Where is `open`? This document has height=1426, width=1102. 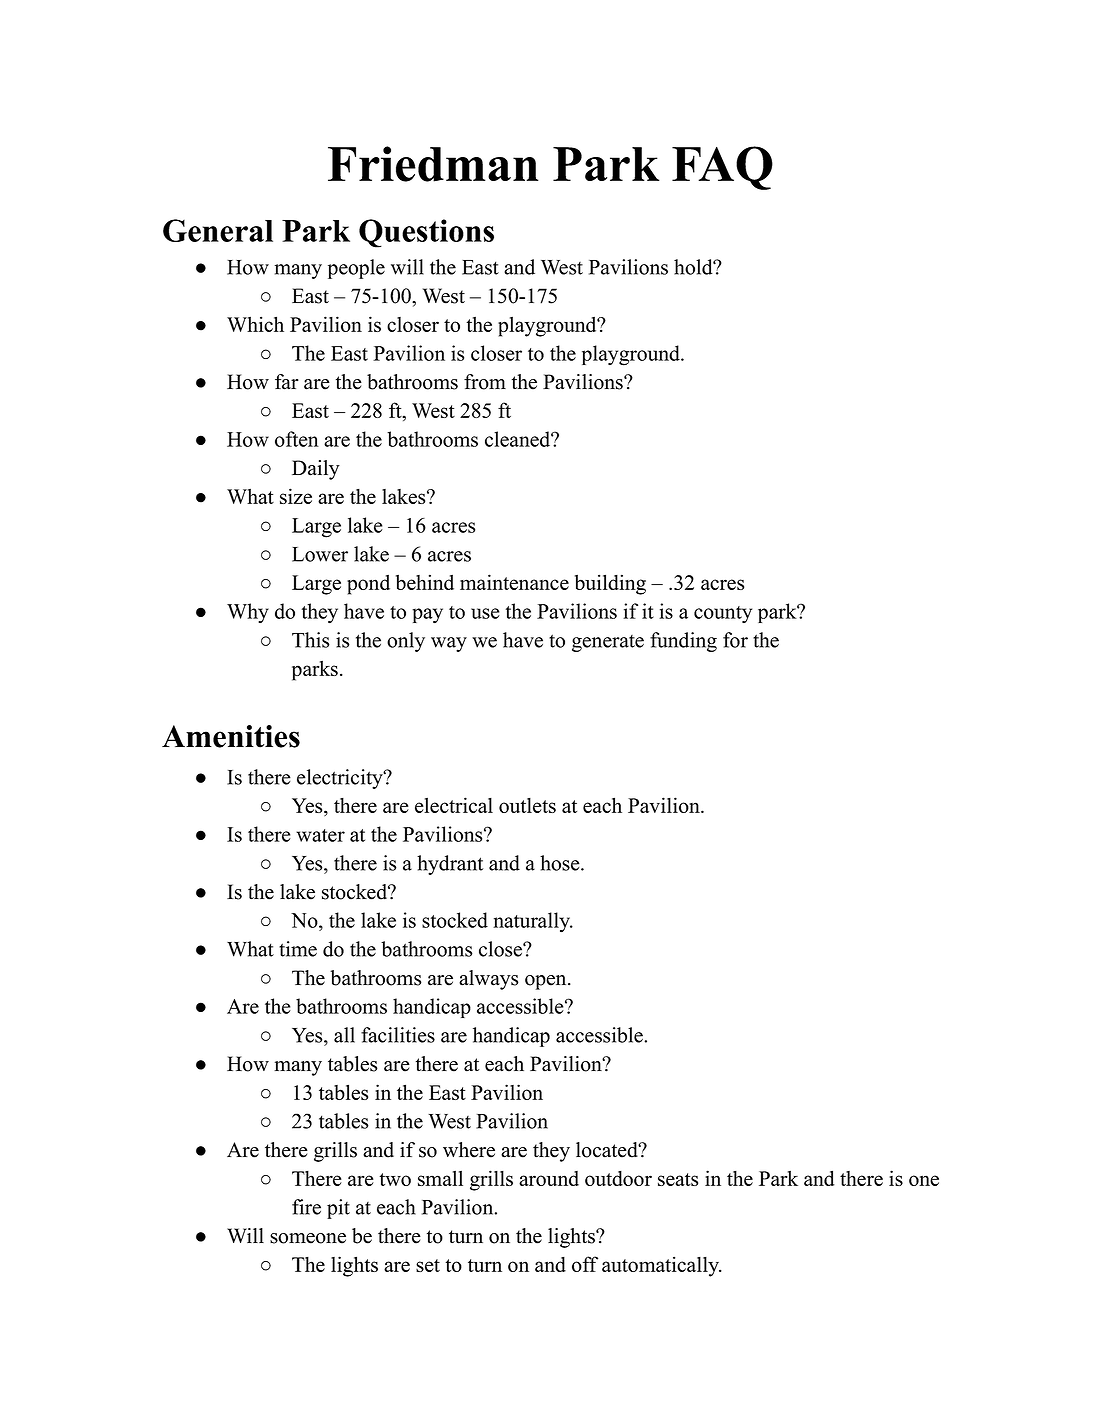 open is located at coordinates (547, 982).
